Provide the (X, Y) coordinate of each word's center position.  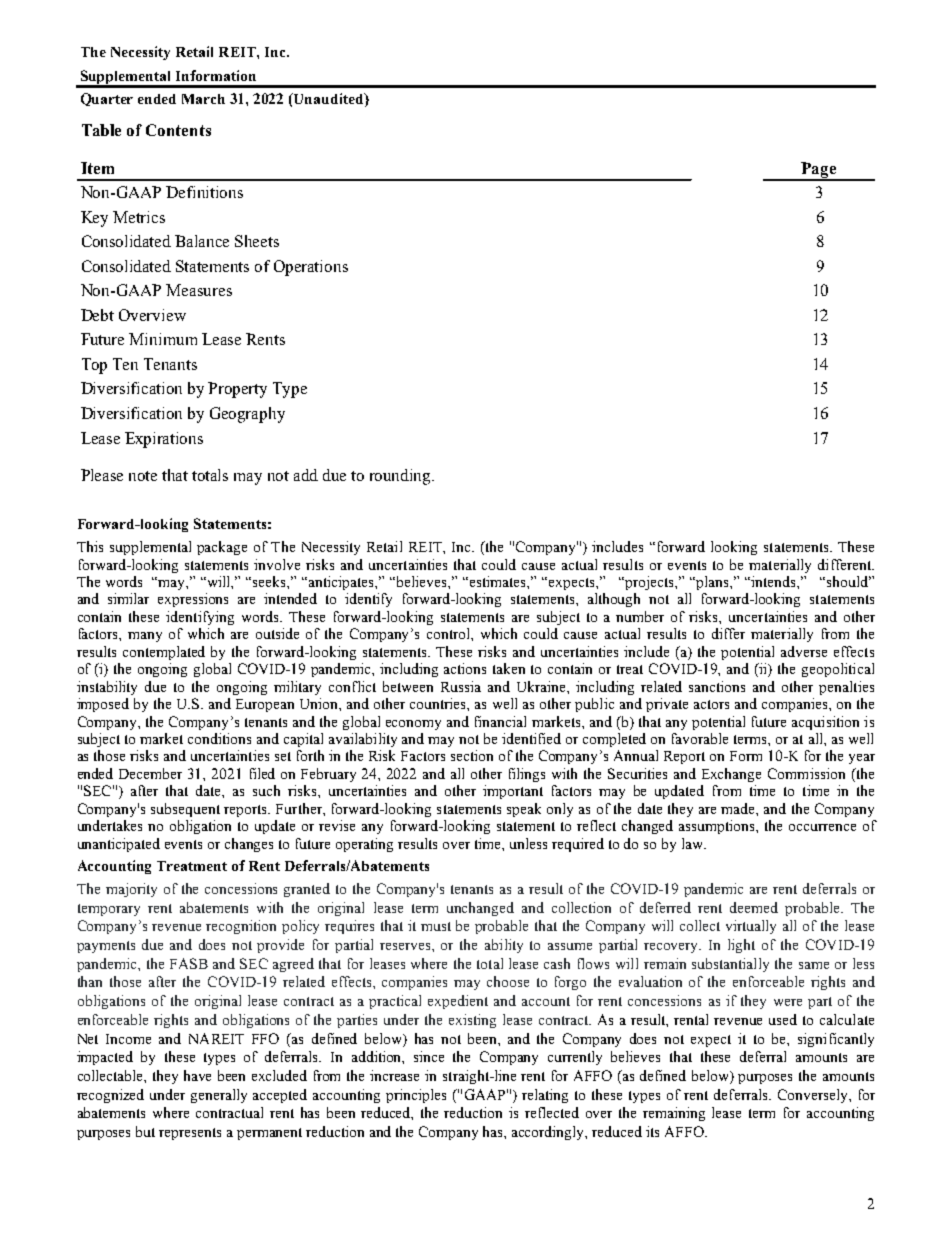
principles (416, 1096)
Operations (311, 268)
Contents (178, 130)
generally (219, 1096)
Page (819, 171)
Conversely (814, 1096)
